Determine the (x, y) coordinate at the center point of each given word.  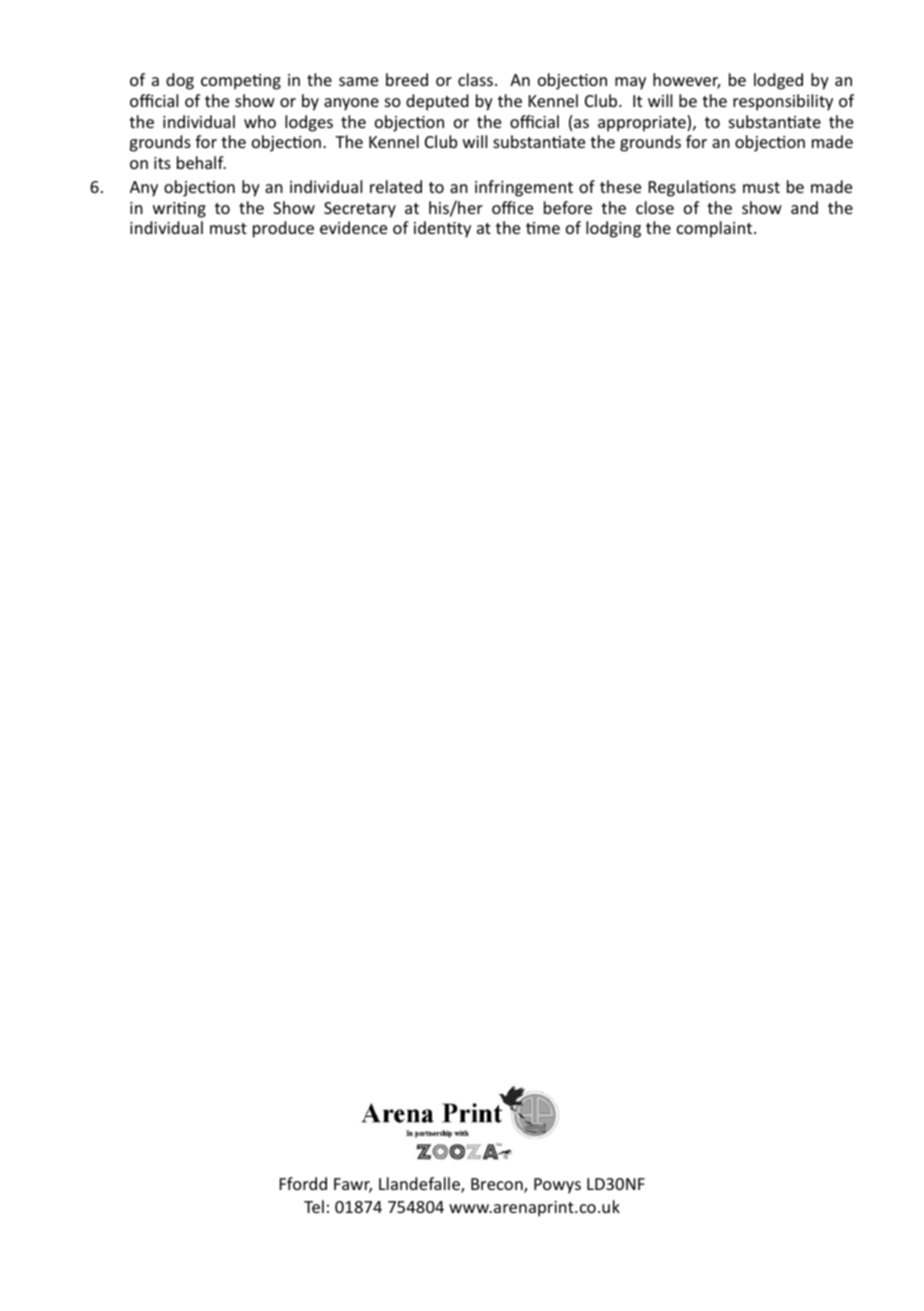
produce (283, 229)
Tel (314, 1206)
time (543, 228)
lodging (613, 229)
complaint (716, 229)
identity (442, 229)
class (475, 79)
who (260, 121)
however (686, 81)
